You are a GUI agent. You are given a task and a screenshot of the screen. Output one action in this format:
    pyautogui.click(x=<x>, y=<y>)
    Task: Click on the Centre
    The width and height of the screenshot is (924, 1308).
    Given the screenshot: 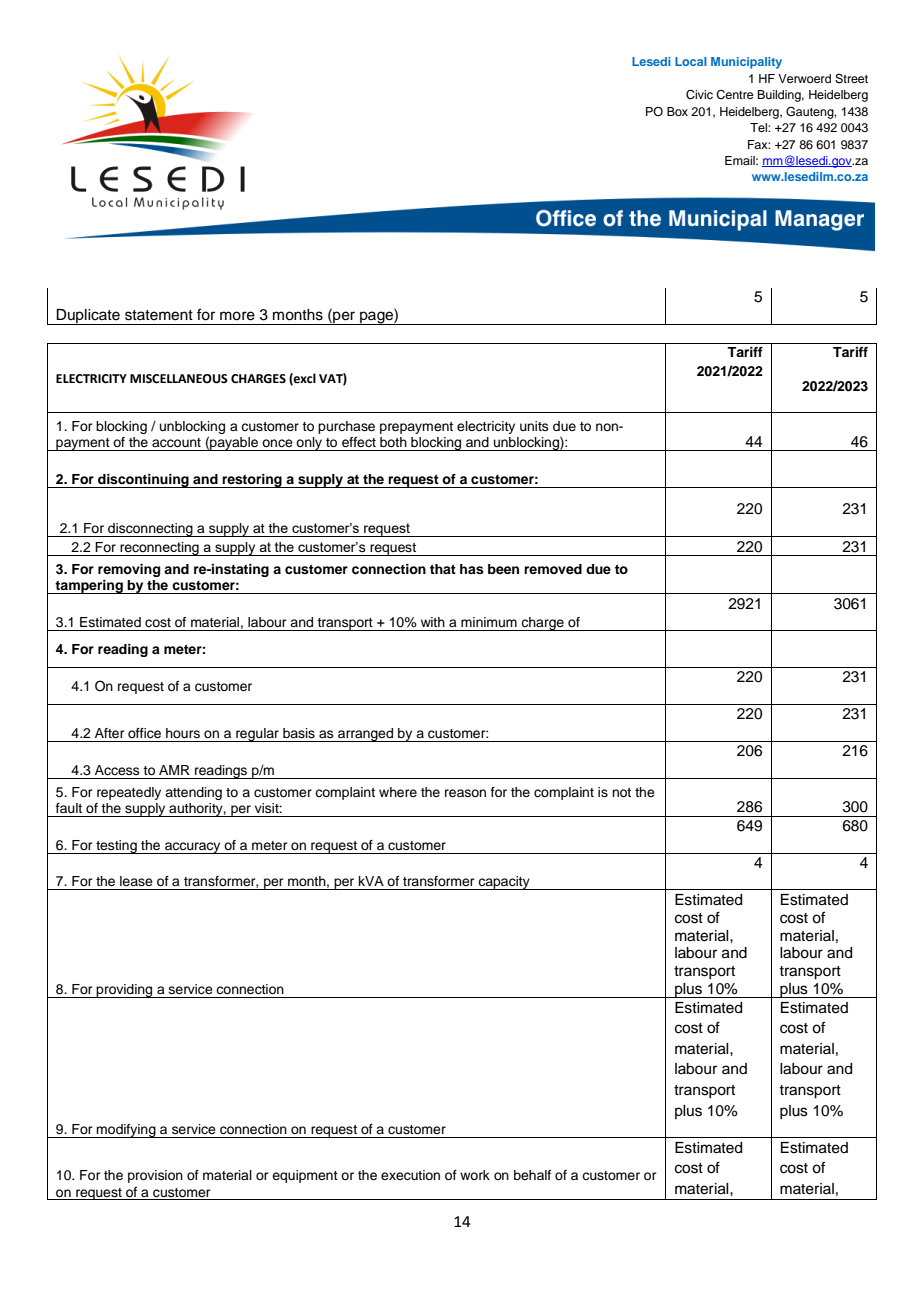 What is the action you would take?
    pyautogui.click(x=734, y=95)
